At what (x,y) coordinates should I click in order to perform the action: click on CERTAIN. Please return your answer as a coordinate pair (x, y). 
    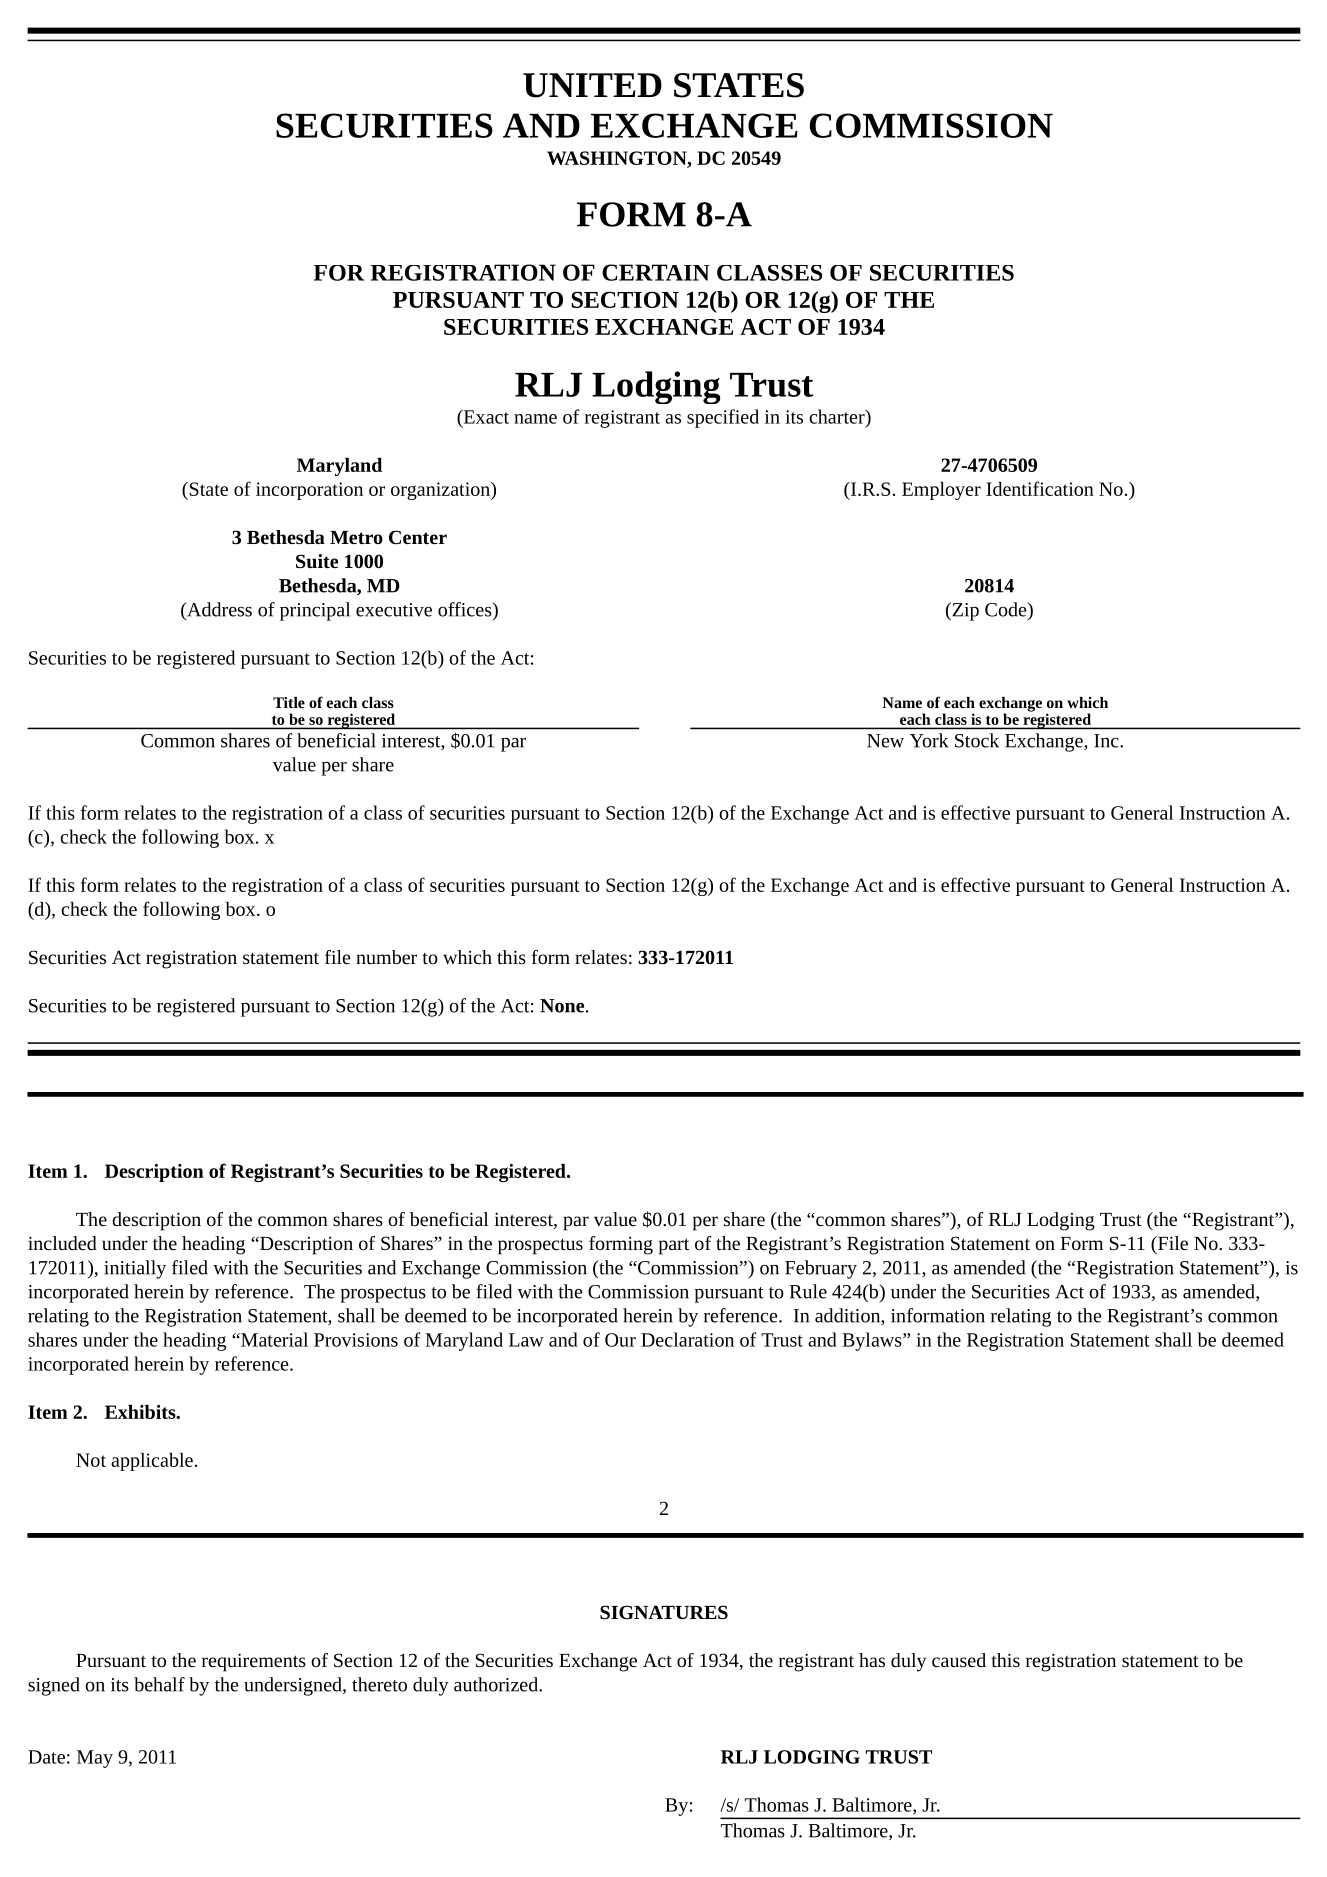
    Looking at the image, I should click on (656, 272).
